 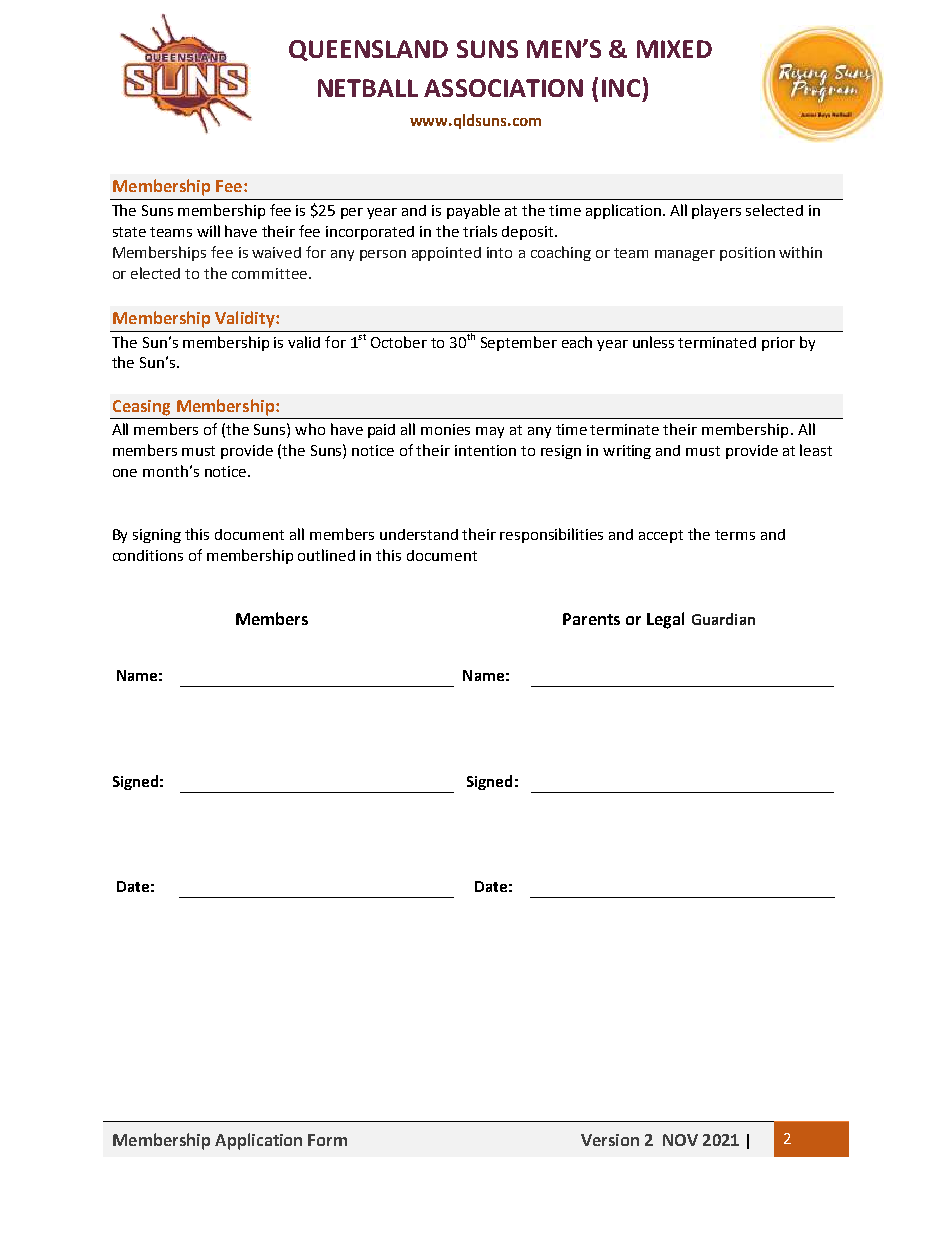 What do you see at coordinates (503, 88) in the screenshot?
I see `ASSOCIATION` at bounding box center [503, 88].
